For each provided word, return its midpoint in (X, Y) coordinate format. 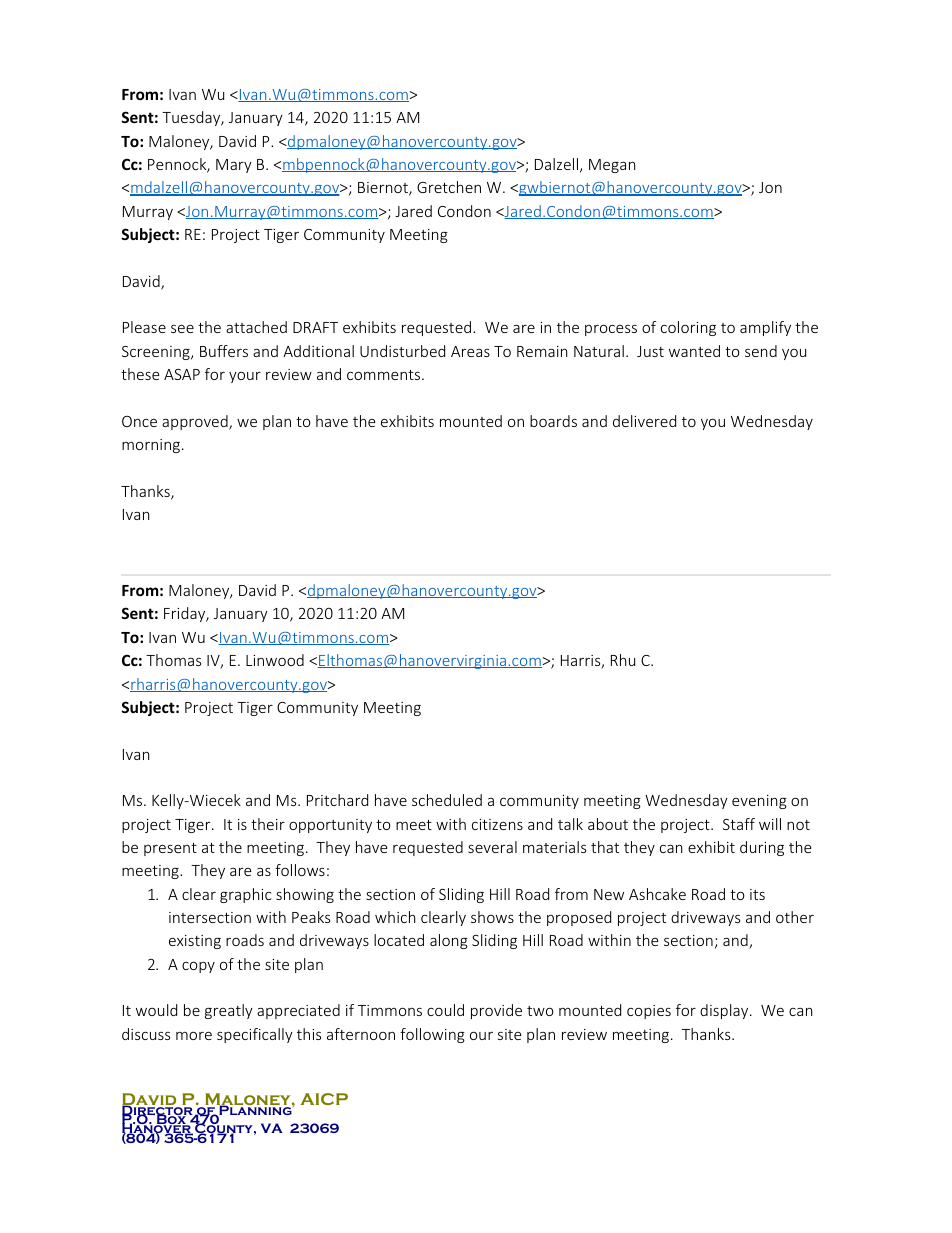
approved (196, 422)
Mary (234, 166)
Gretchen (449, 187)
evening (759, 802)
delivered (644, 421)
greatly (229, 1011)
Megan (612, 166)
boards (553, 421)
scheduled (447, 800)
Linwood (275, 660)
